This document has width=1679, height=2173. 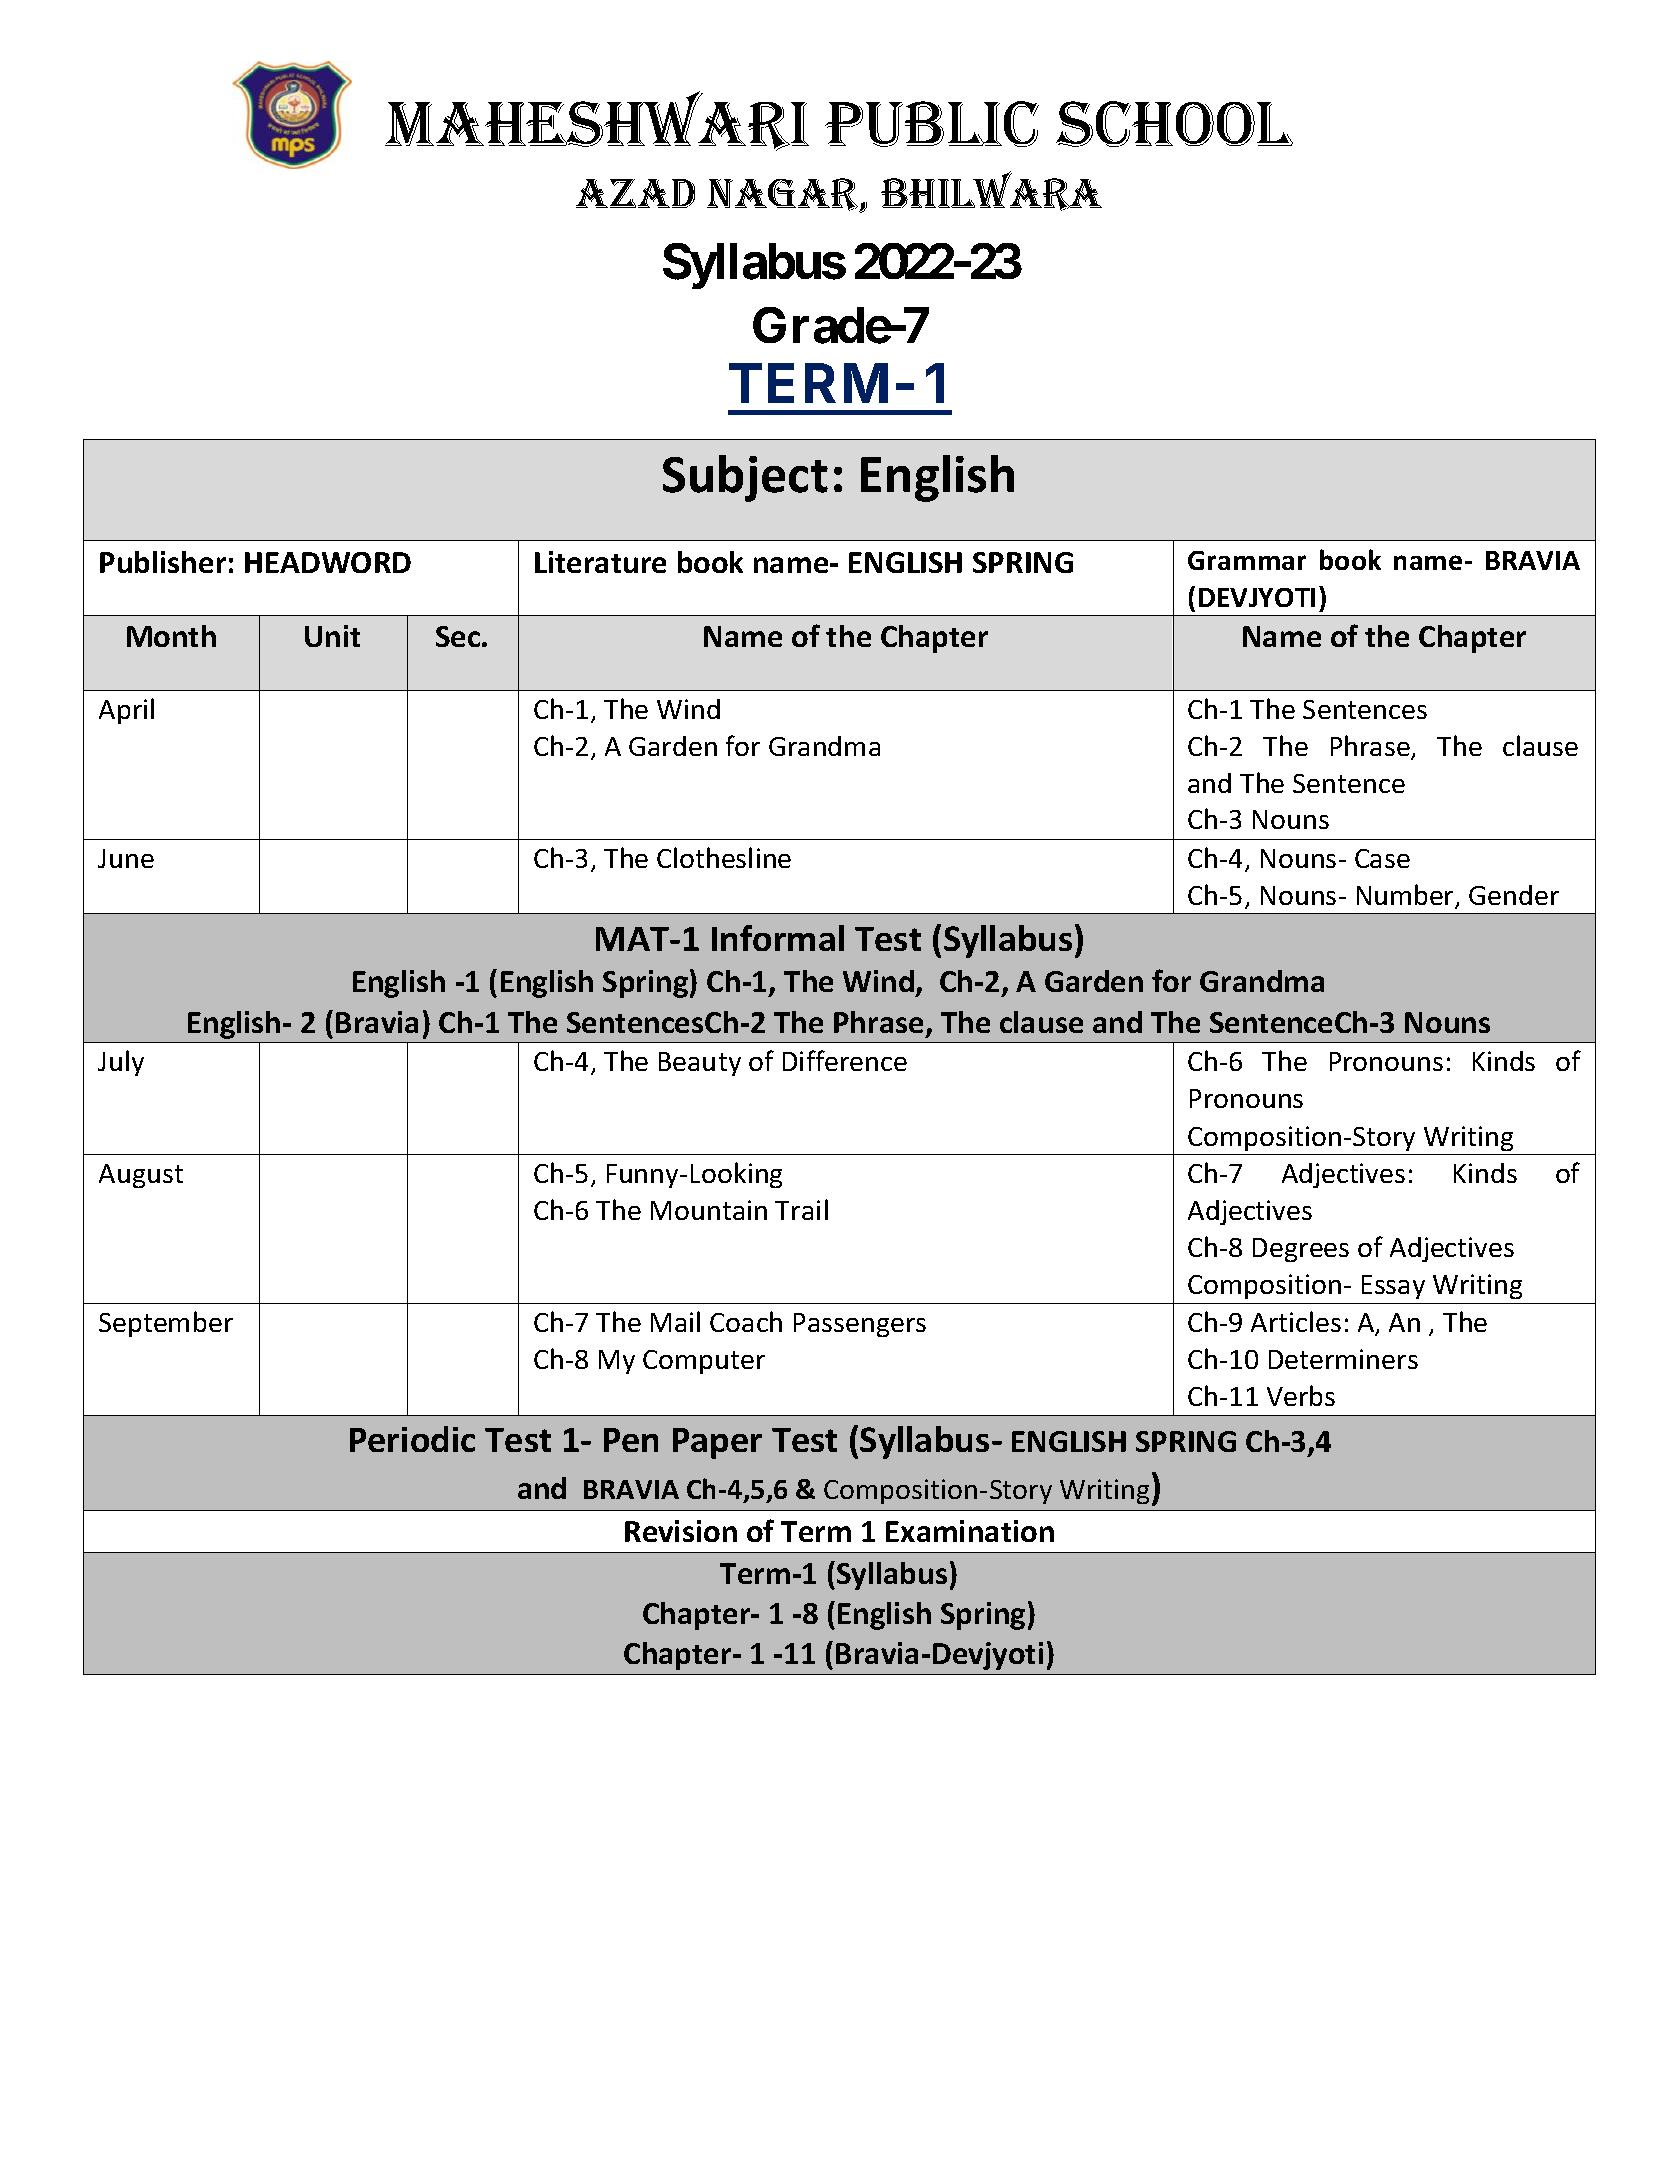 I want to click on Verbs, so click(x=1301, y=1395).
